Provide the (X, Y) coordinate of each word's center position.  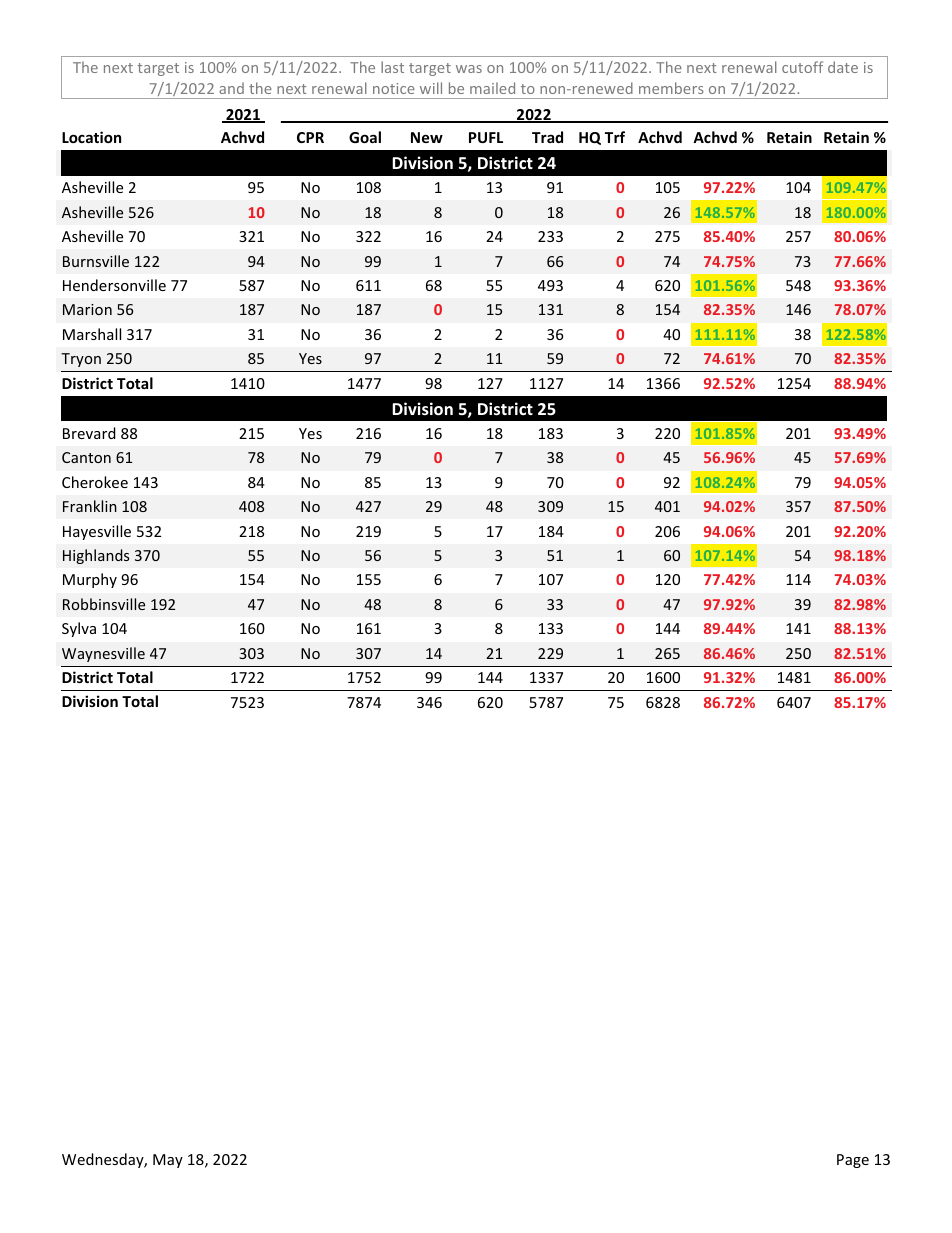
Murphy (90, 580)
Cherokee (95, 482)
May (168, 1161)
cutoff (802, 67)
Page (853, 1161)
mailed (492, 88)
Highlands (96, 556)
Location (91, 137)
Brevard (89, 433)
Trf (615, 137)
